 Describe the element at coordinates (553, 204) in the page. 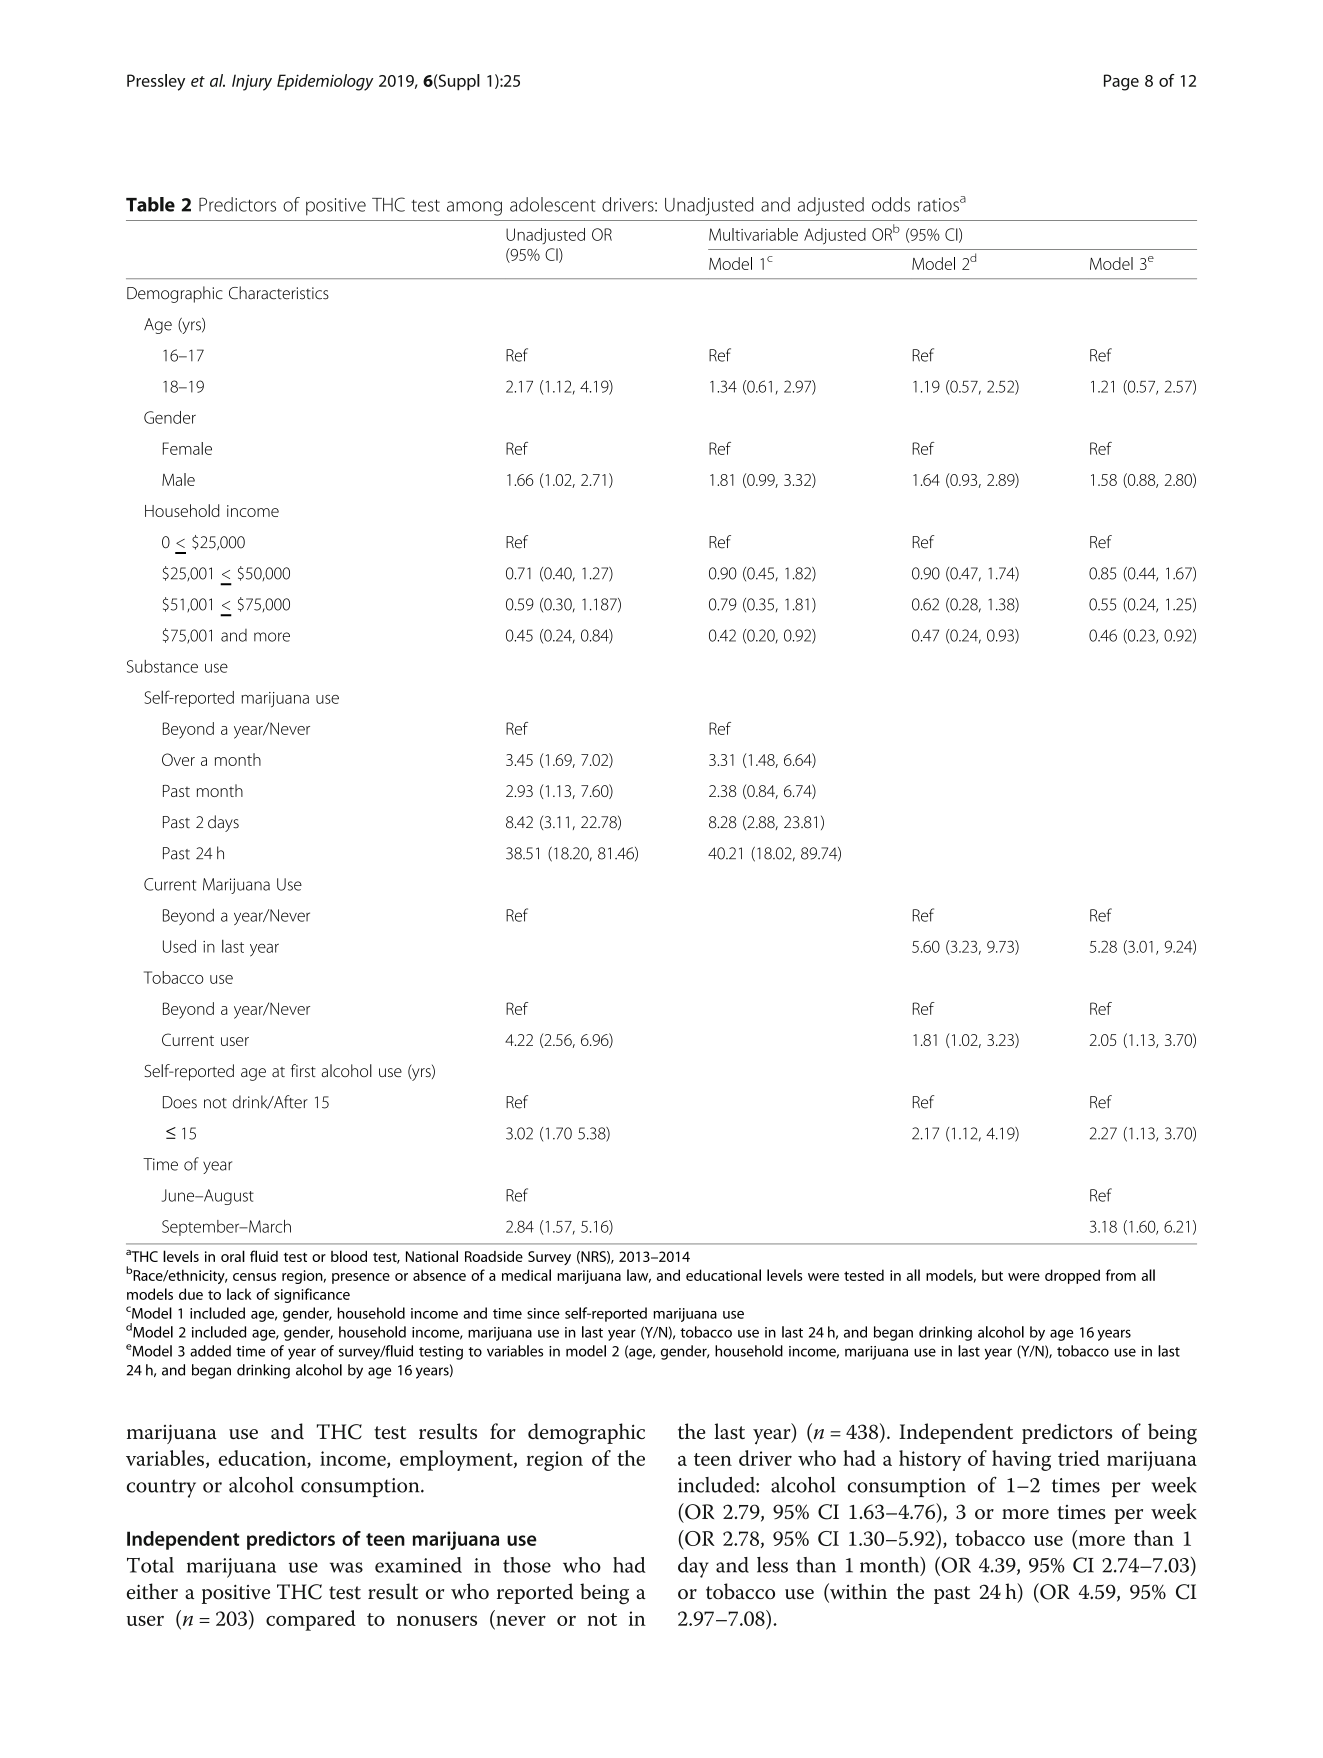

I see `adolescent` at that location.
